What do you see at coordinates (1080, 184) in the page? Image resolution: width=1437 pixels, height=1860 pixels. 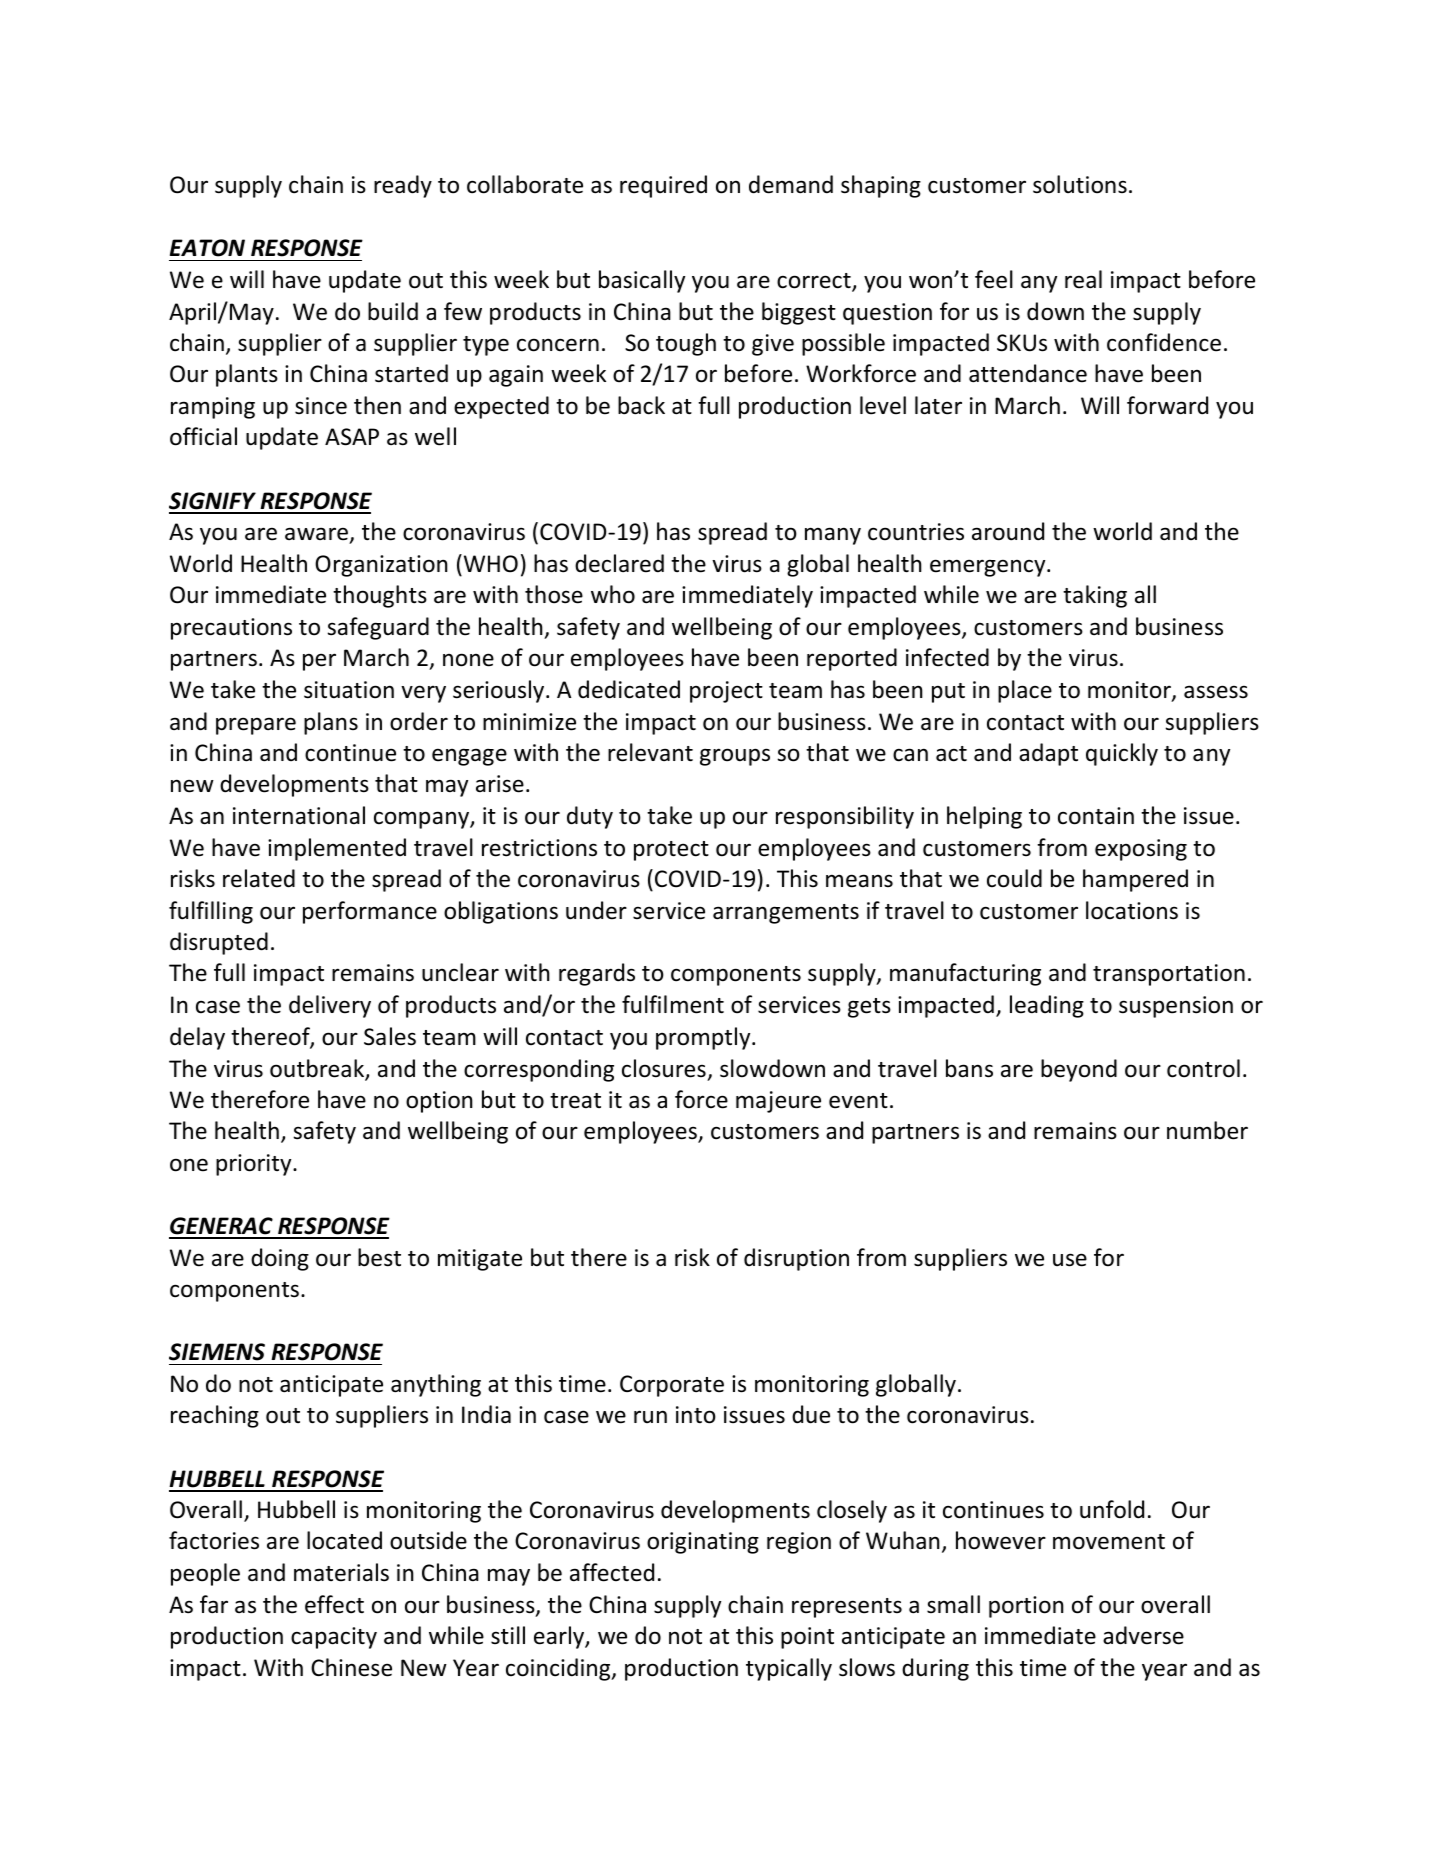 I see `solutions` at bounding box center [1080, 184].
